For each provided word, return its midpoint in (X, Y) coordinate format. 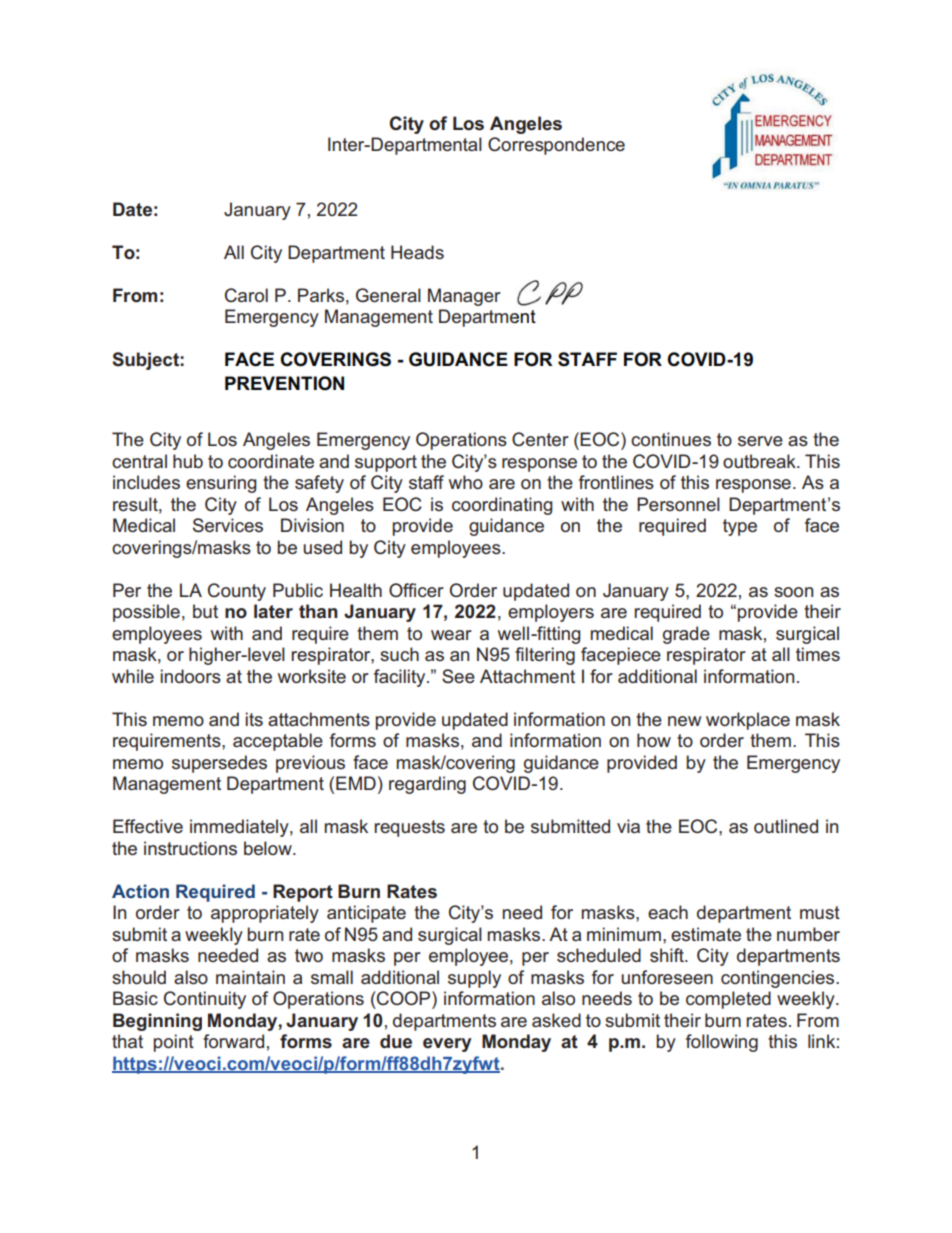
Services (228, 525)
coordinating (502, 506)
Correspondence (556, 146)
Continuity (205, 1000)
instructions (190, 848)
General (388, 295)
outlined (786, 826)
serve (760, 441)
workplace (748, 721)
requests (409, 828)
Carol (246, 295)
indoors (191, 676)
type (740, 527)
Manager (464, 297)
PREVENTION (284, 383)
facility (401, 678)
